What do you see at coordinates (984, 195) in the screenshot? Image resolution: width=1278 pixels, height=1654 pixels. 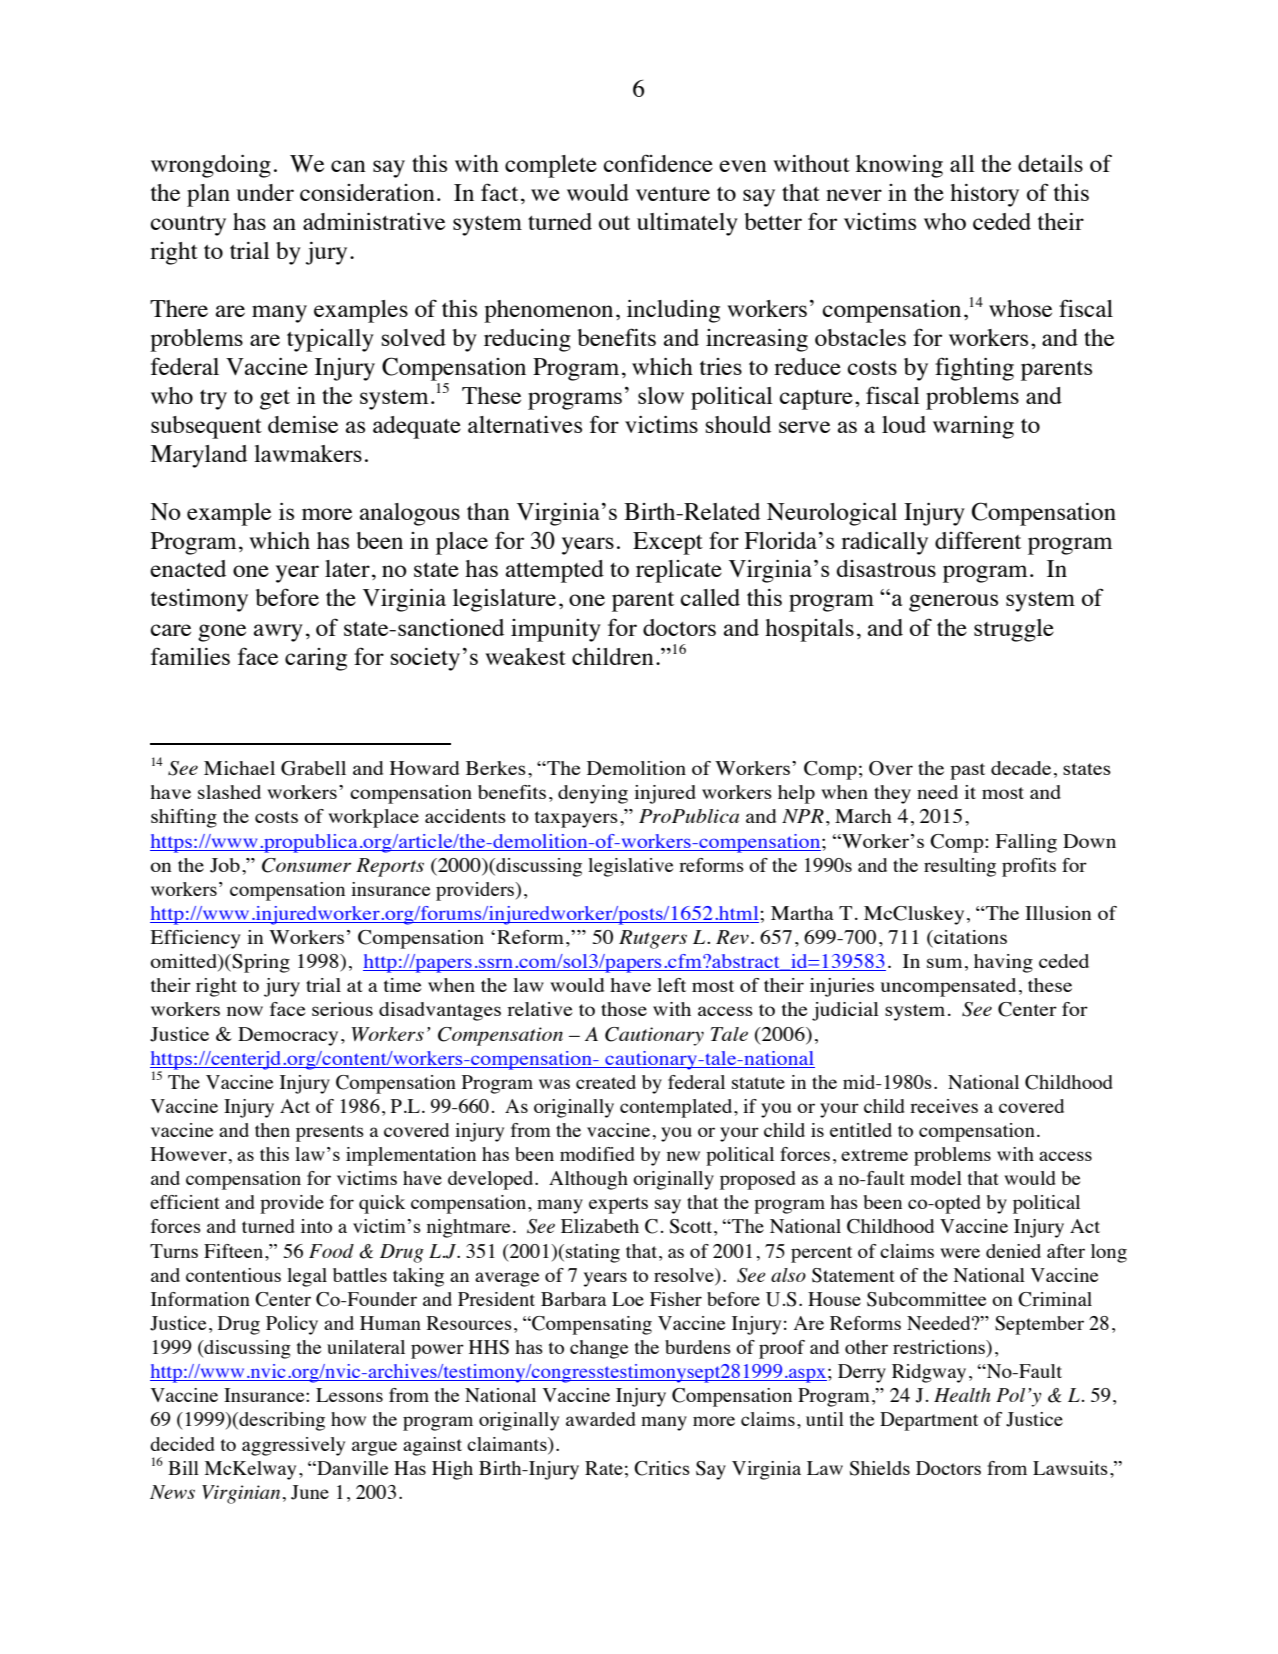 I see `history` at bounding box center [984, 195].
